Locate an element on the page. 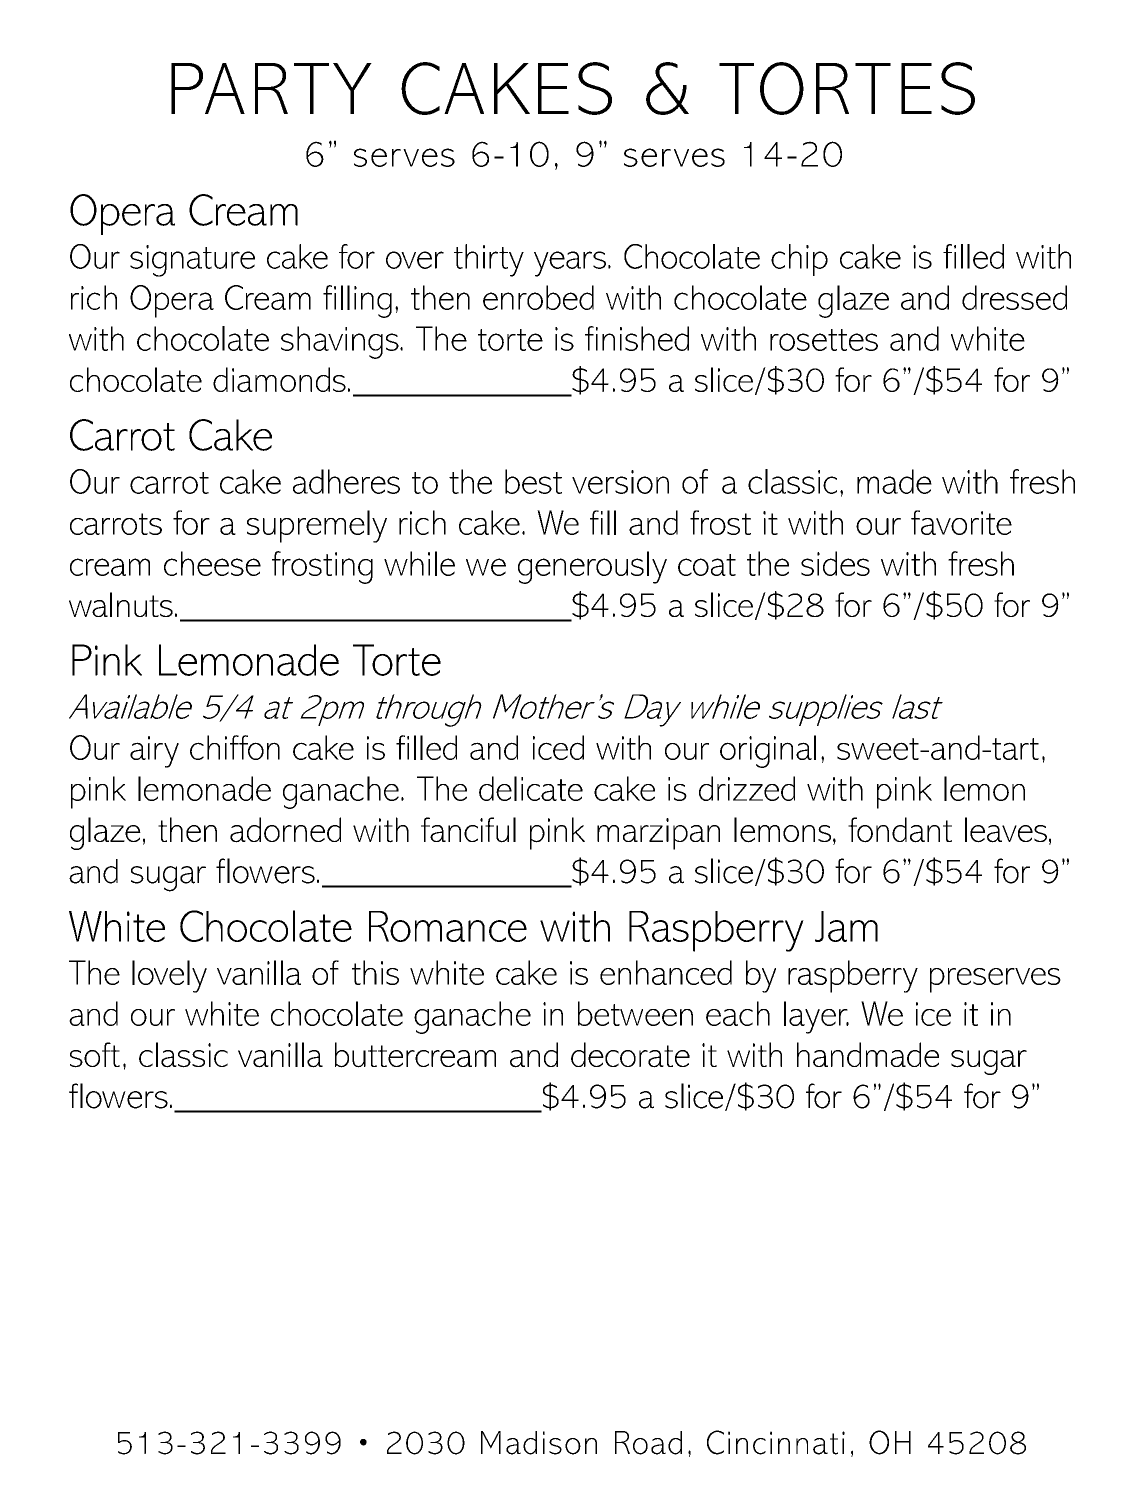 The width and height of the image is (1148, 1485). Madison is located at coordinates (539, 1443).
